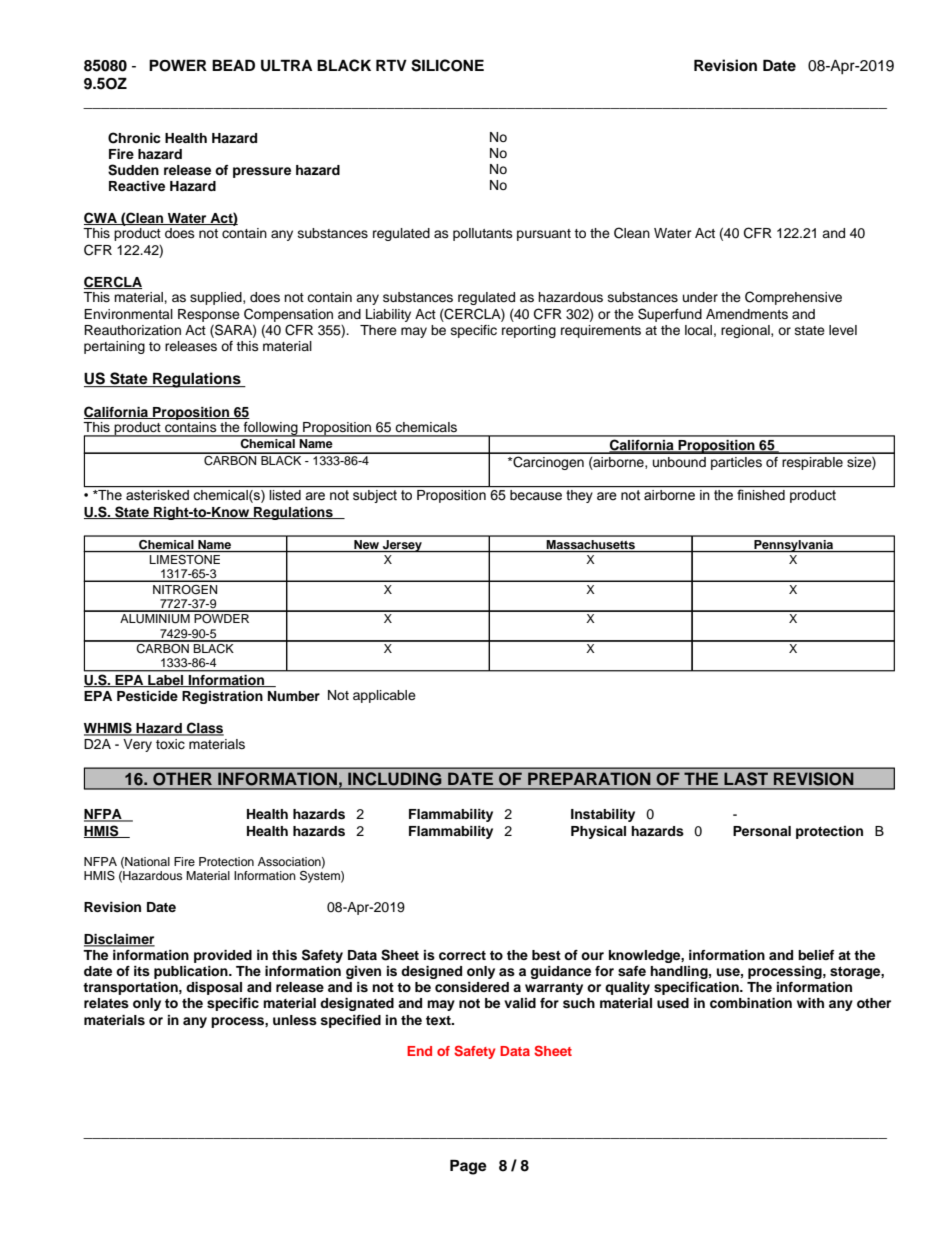 Image resolution: width=952 pixels, height=1233 pixels. I want to click on Comprehensive, so click(793, 298).
